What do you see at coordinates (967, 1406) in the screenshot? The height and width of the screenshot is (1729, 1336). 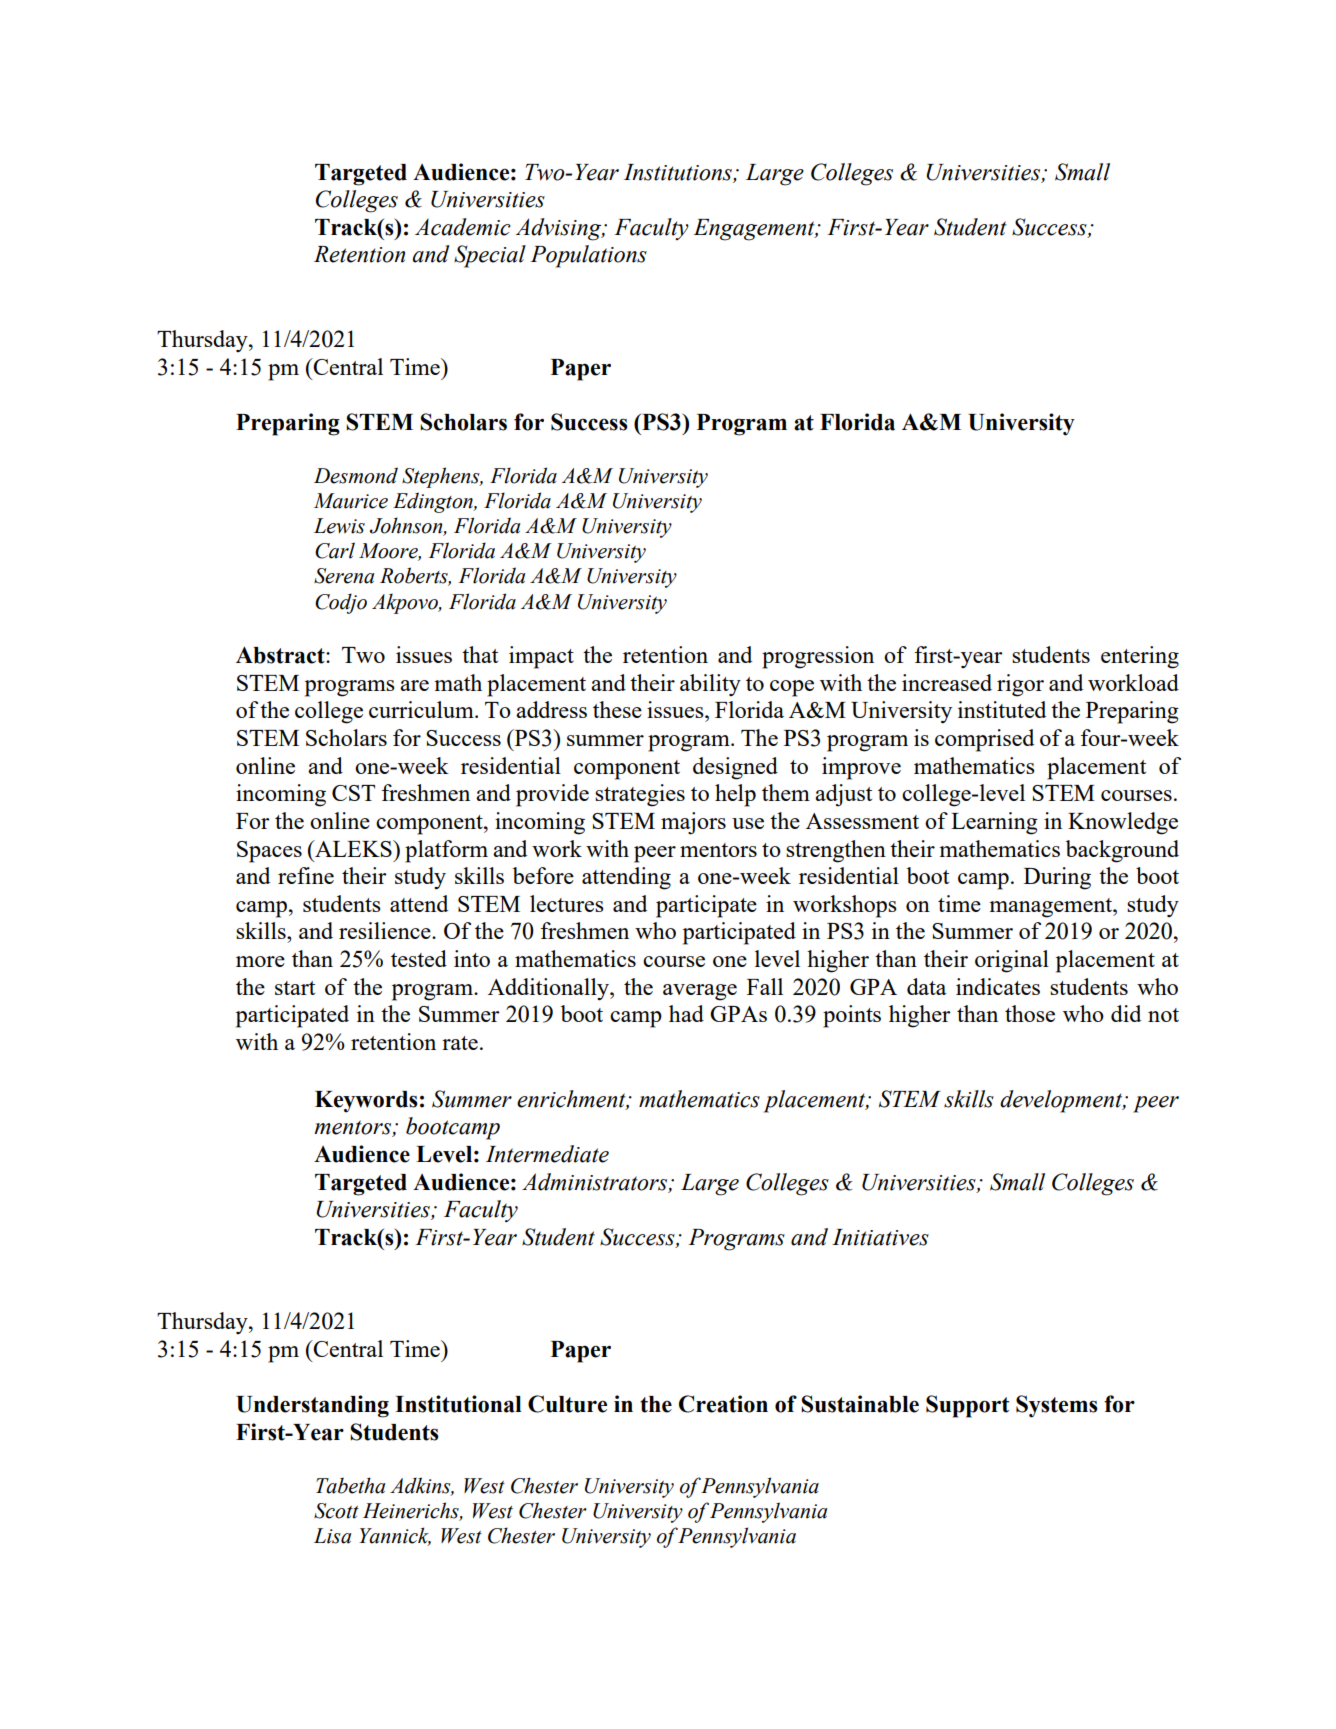 I see `Support` at bounding box center [967, 1406].
